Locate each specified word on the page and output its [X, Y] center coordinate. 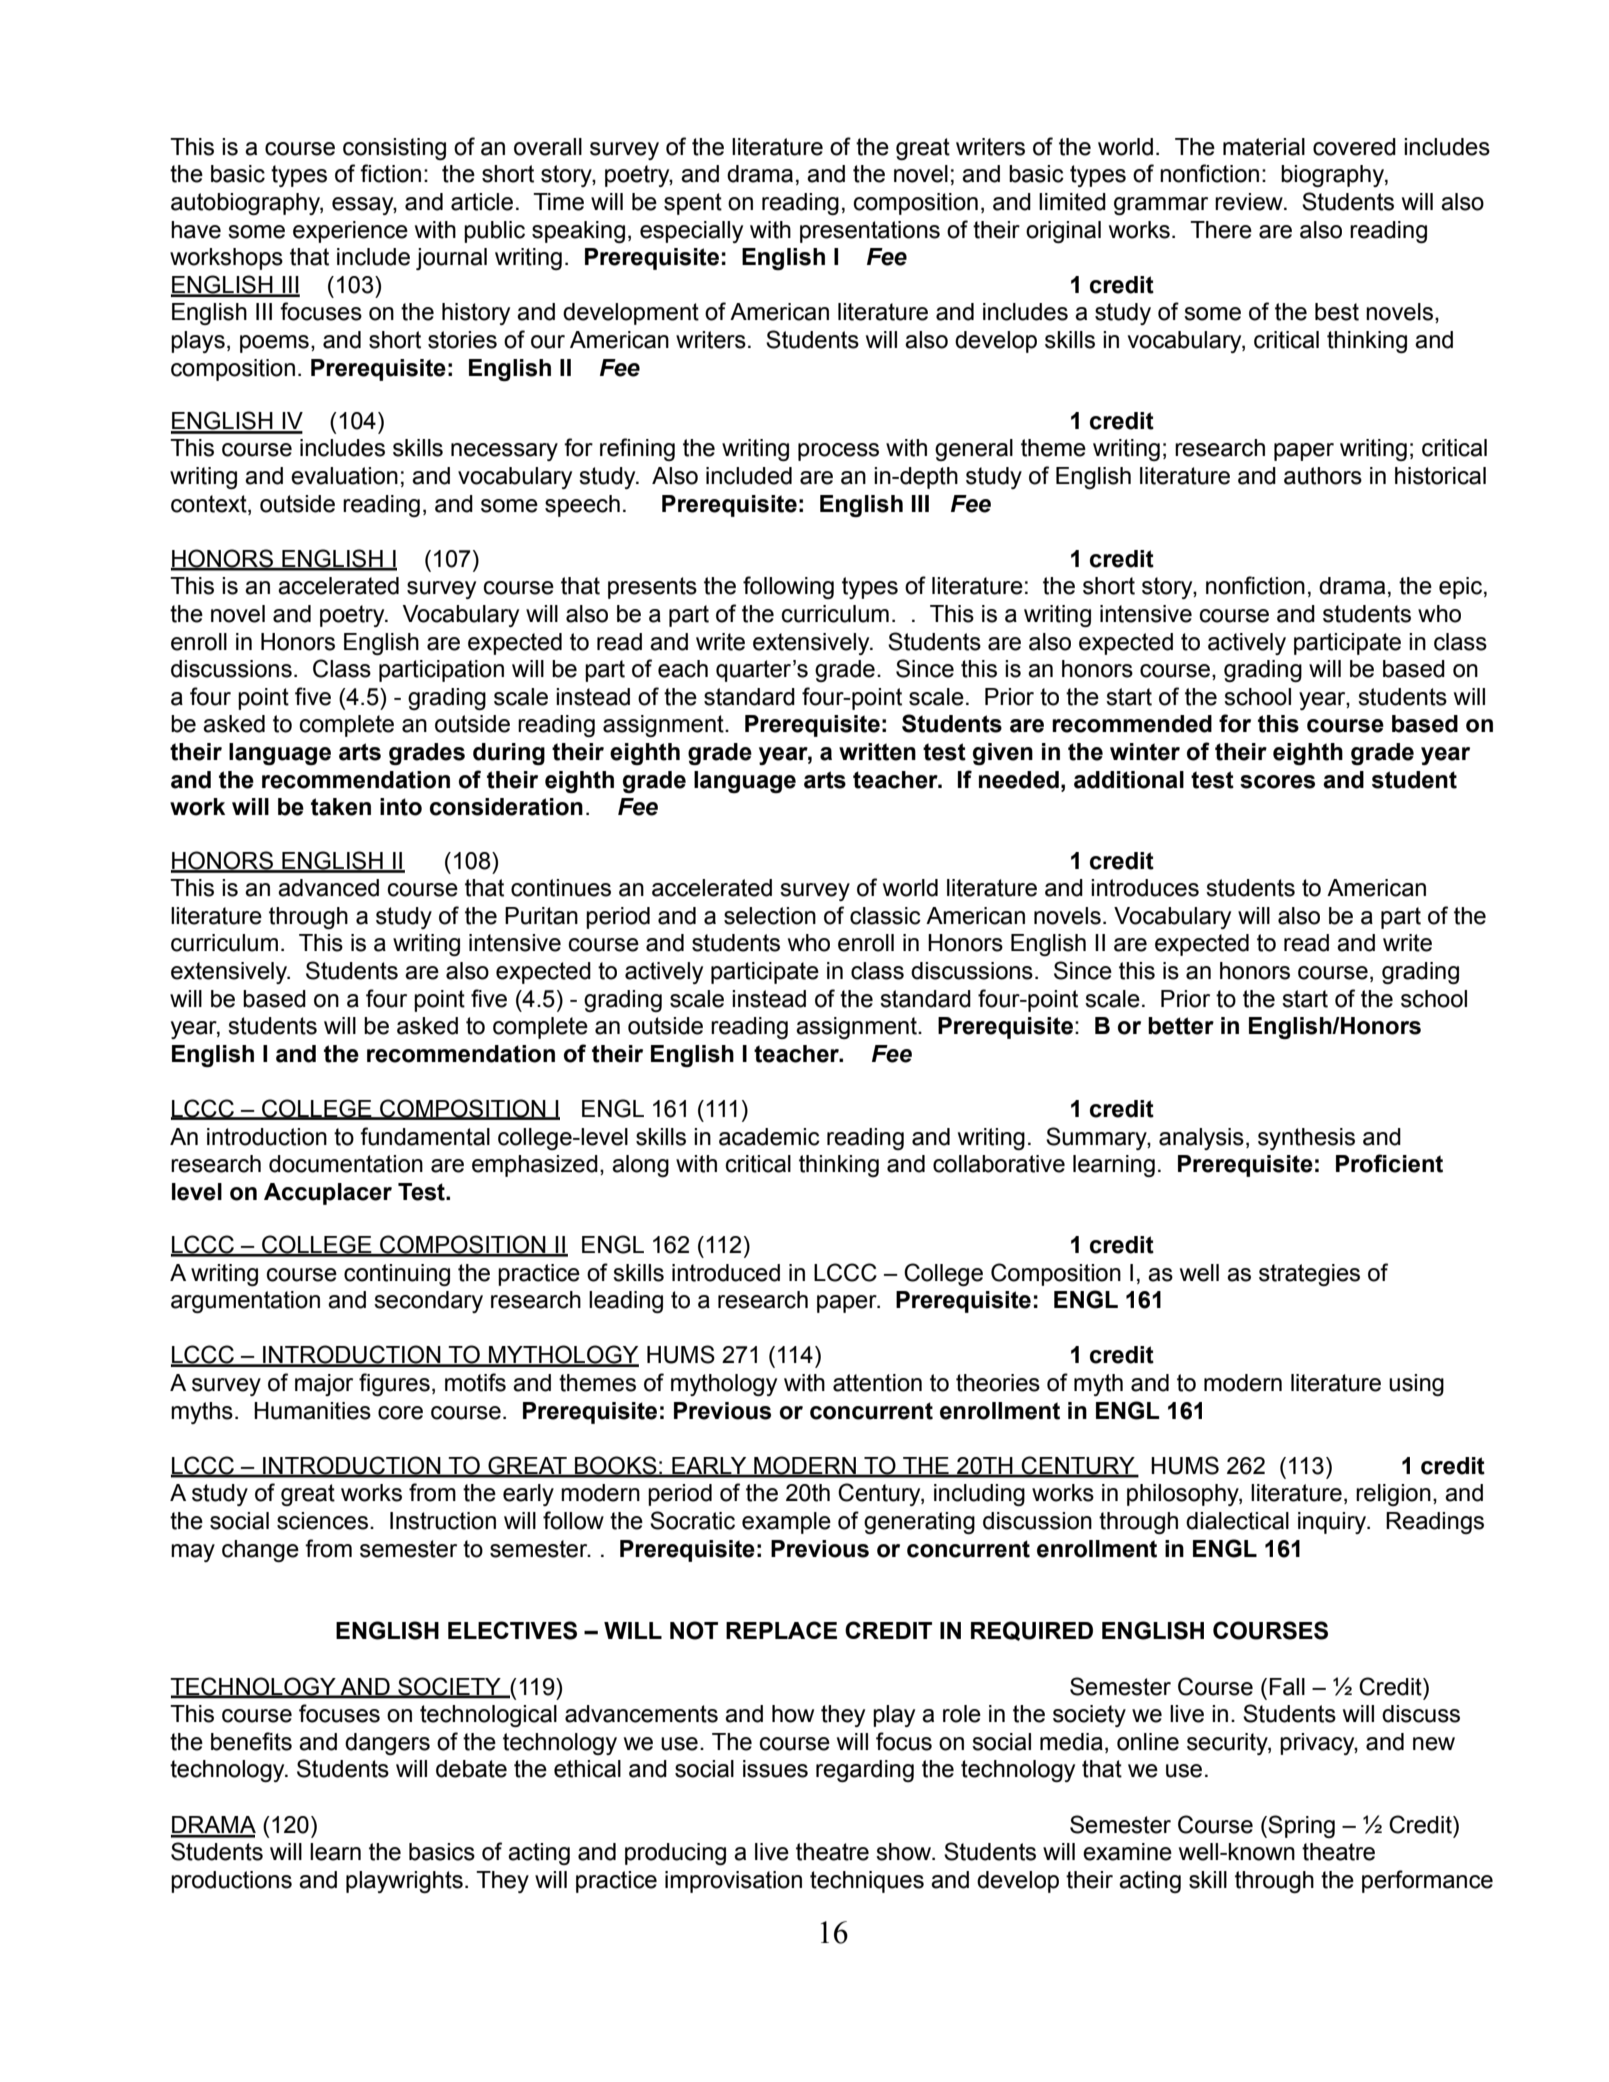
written [877, 752]
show [905, 1852]
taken [341, 807]
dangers [387, 1744]
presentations [870, 232]
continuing [397, 1275]
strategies [1309, 1275]
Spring [1301, 1826]
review [1250, 202]
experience [350, 232]
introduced [726, 1273]
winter [1145, 752]
